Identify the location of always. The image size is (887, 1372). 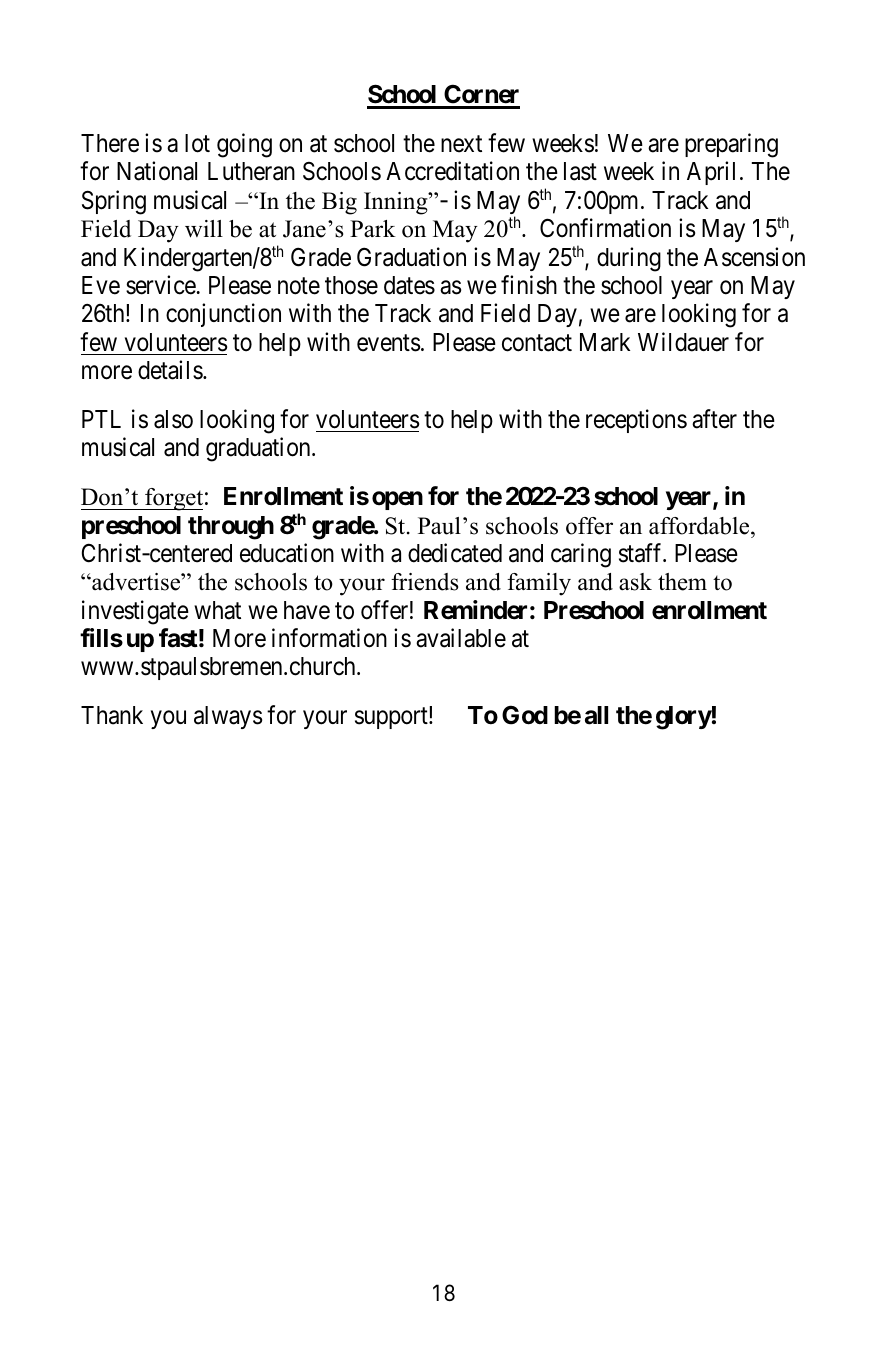
(228, 717).
